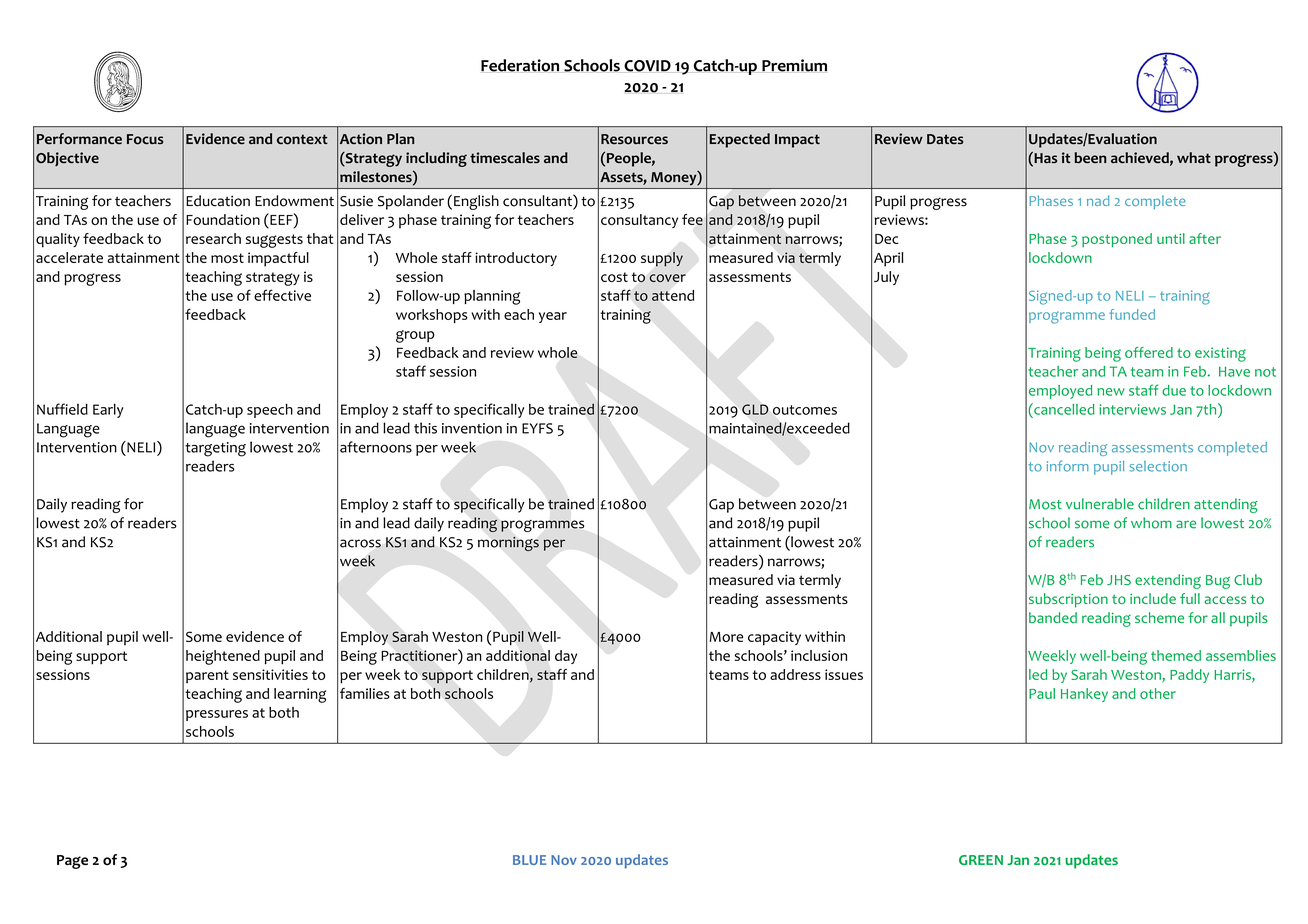 This document has height=924, width=1308. I want to click on BLUE, so click(529, 860).
